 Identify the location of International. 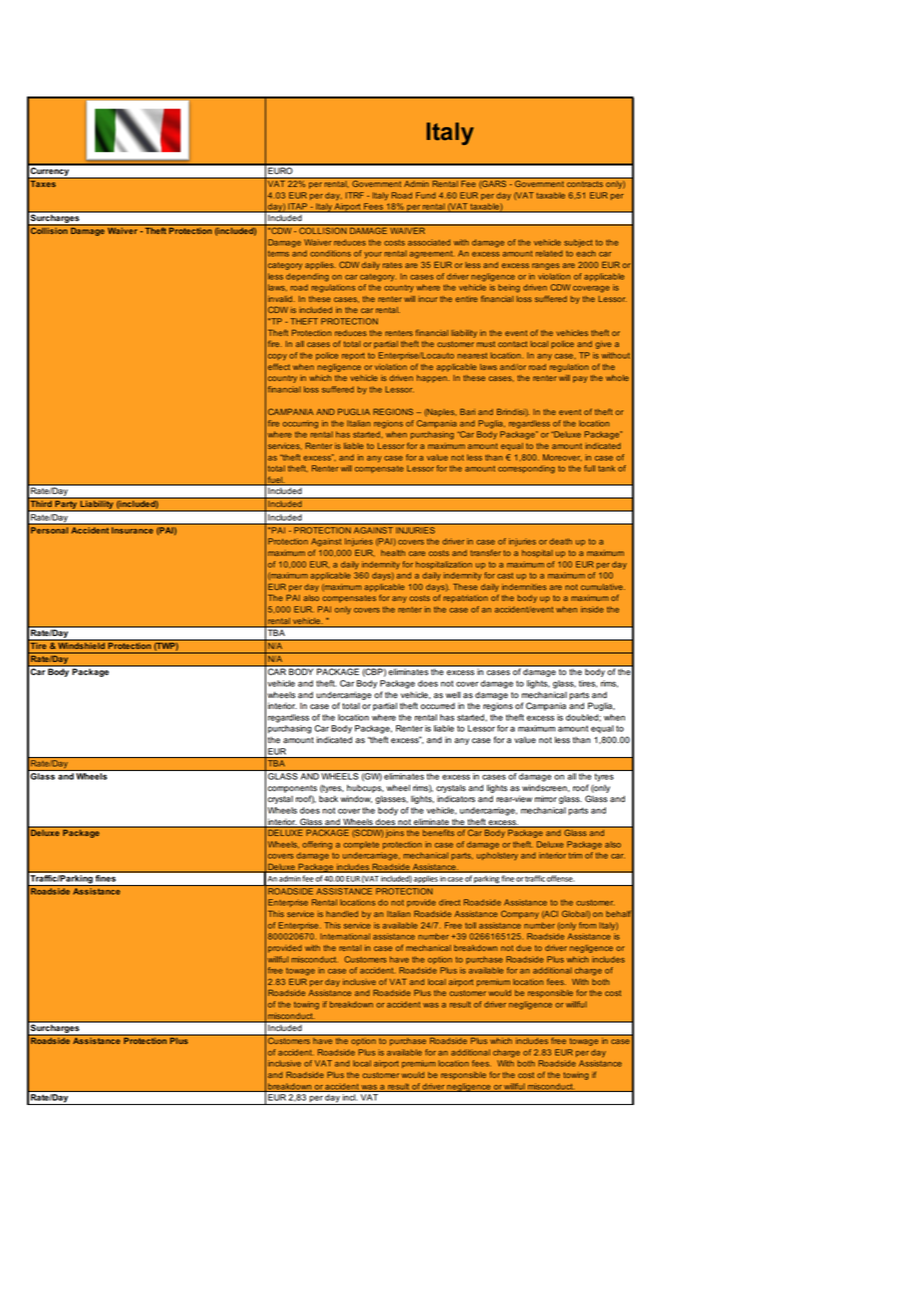
(345, 936).
